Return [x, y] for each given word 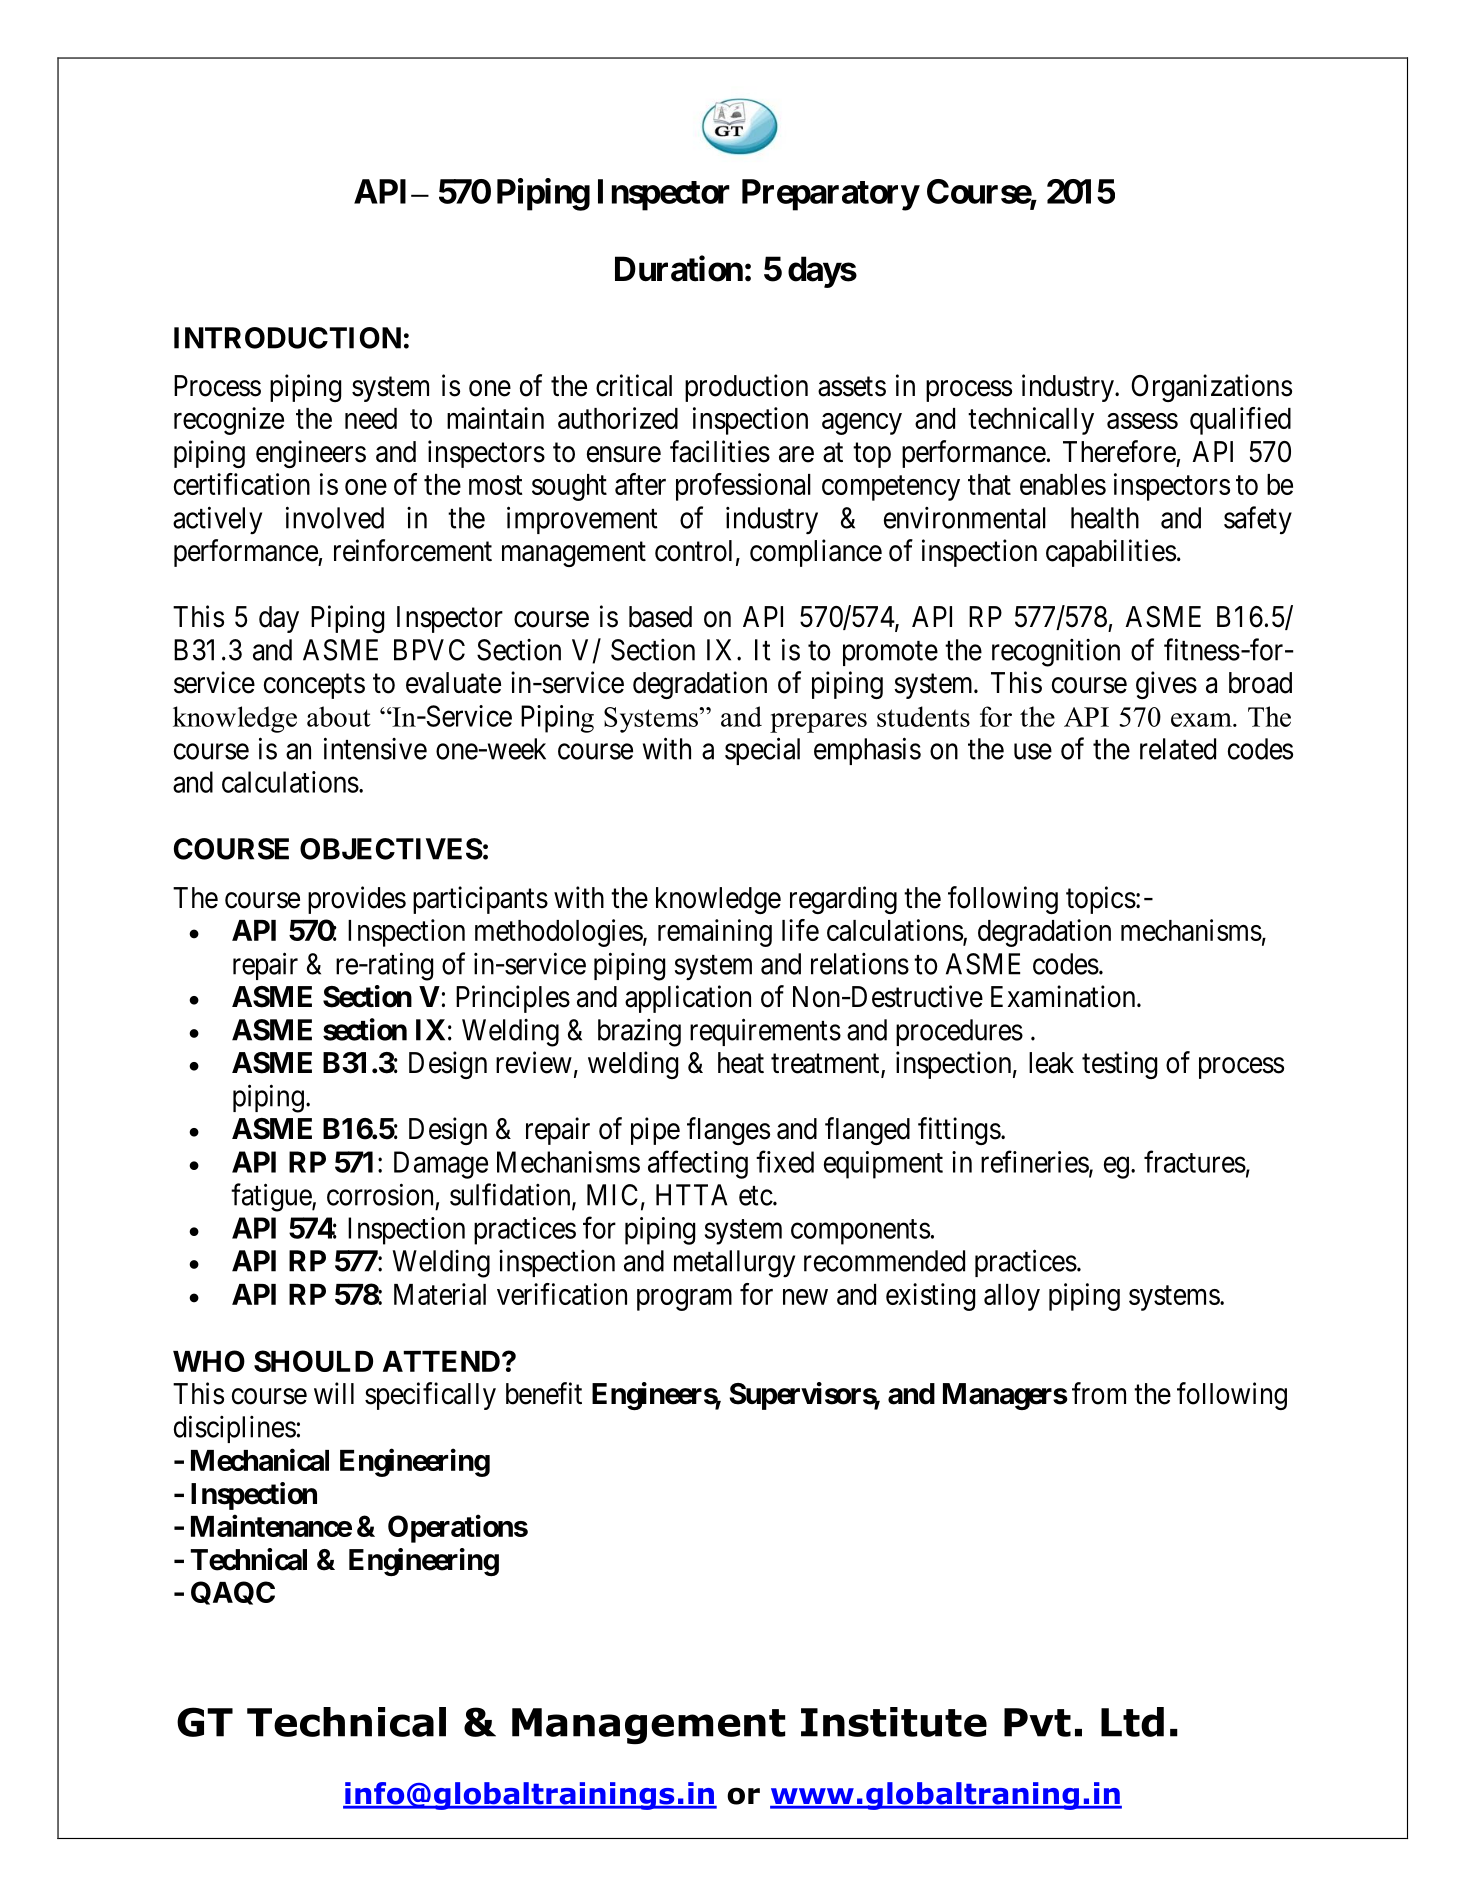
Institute [894, 1722]
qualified [1240, 421]
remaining [715, 933]
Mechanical [260, 1459]
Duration [679, 269]
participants [480, 900]
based [660, 617]
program [684, 1300]
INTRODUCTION [287, 338]
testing [1119, 1065]
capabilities [1111, 553]
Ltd [1132, 1722]
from [1099, 1393]
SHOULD [313, 1361]
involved [335, 517]
